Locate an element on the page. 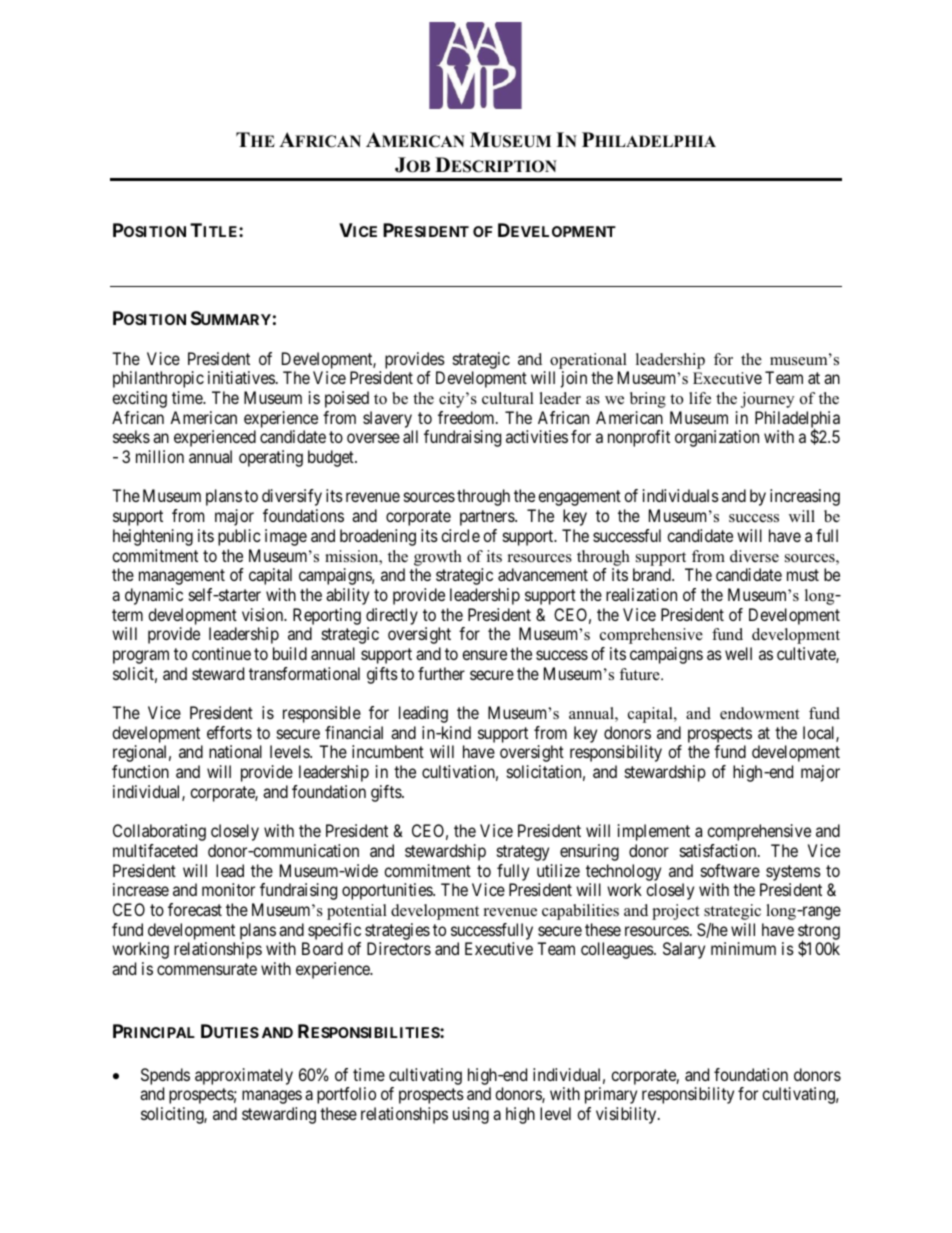 The width and height of the document is (952, 1233). strategy is located at coordinates (523, 853).
